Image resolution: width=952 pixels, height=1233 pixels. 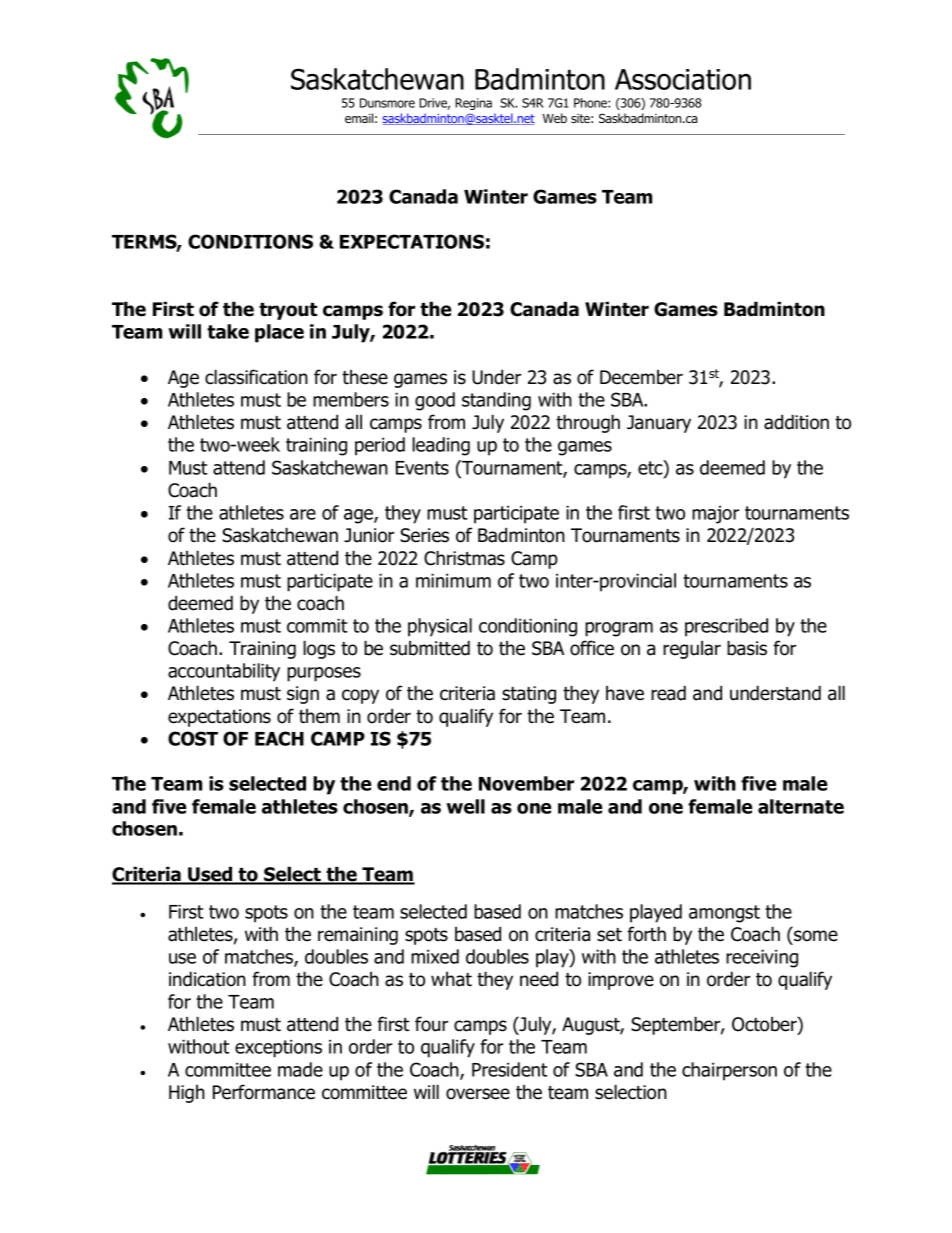 What do you see at coordinates (278, 1049) in the screenshot?
I see `exceptions` at bounding box center [278, 1049].
